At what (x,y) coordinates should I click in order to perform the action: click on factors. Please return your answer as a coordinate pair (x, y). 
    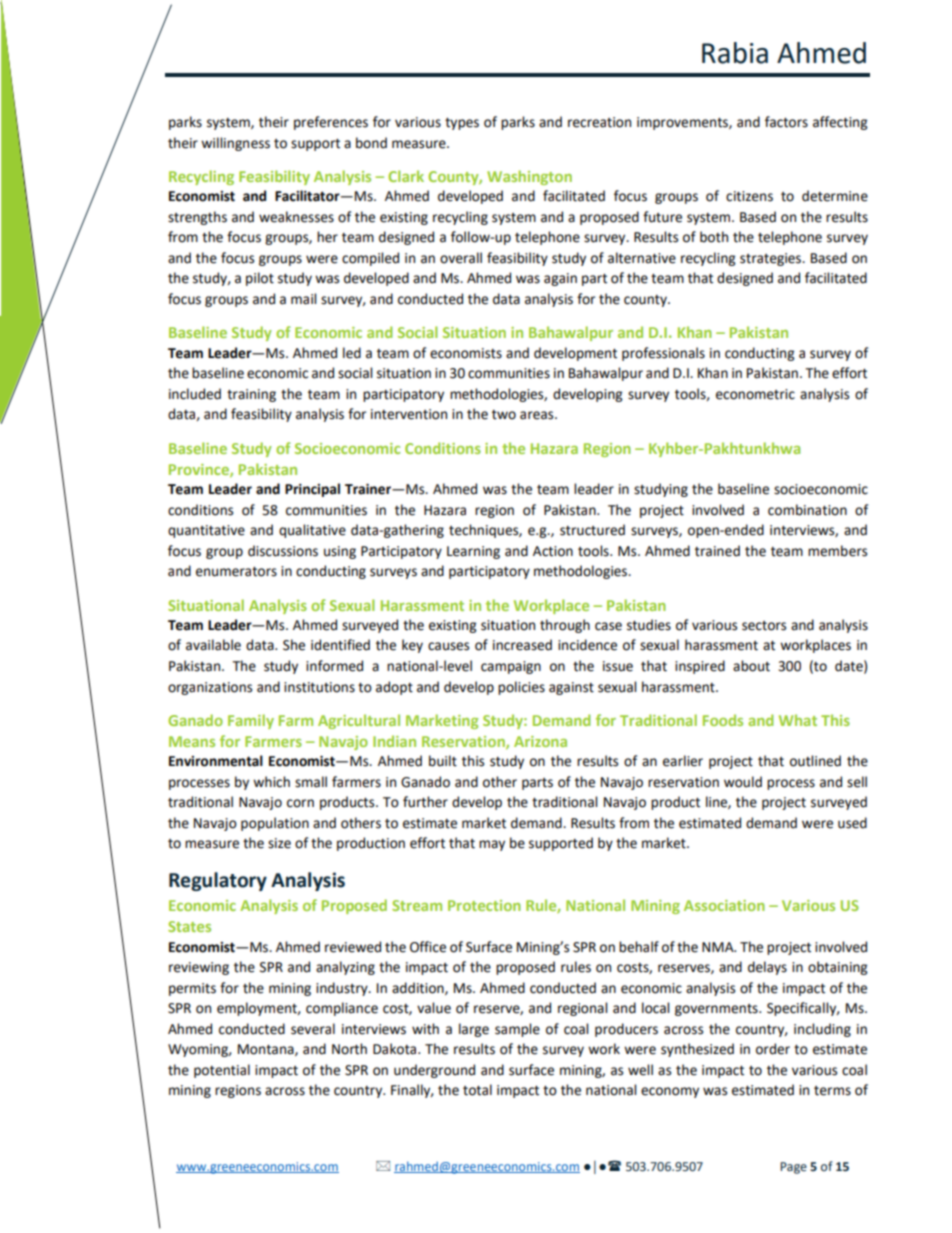
    Looking at the image, I should click on (786, 122).
